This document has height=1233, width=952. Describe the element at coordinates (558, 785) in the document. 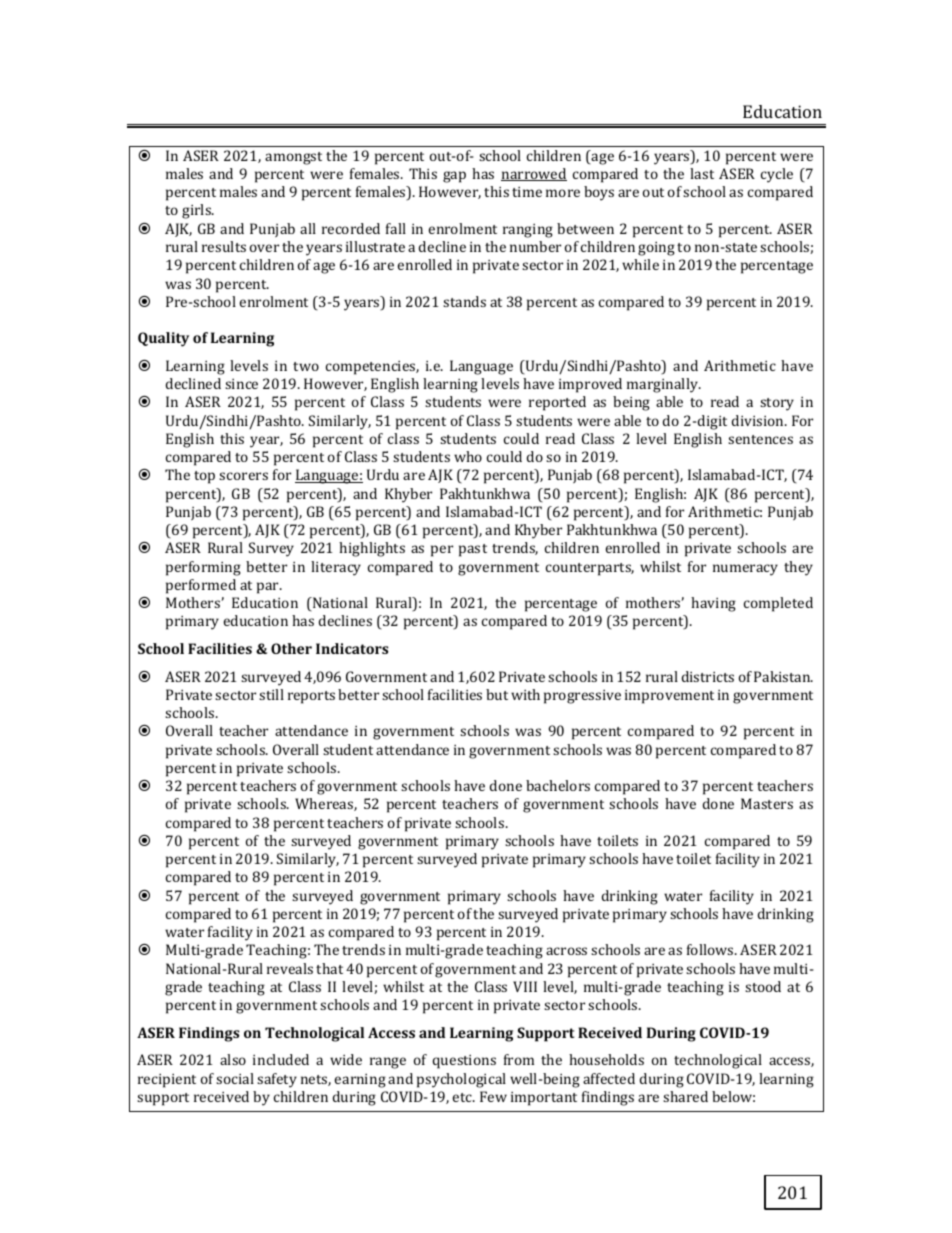

I see `bachelors` at that location.
